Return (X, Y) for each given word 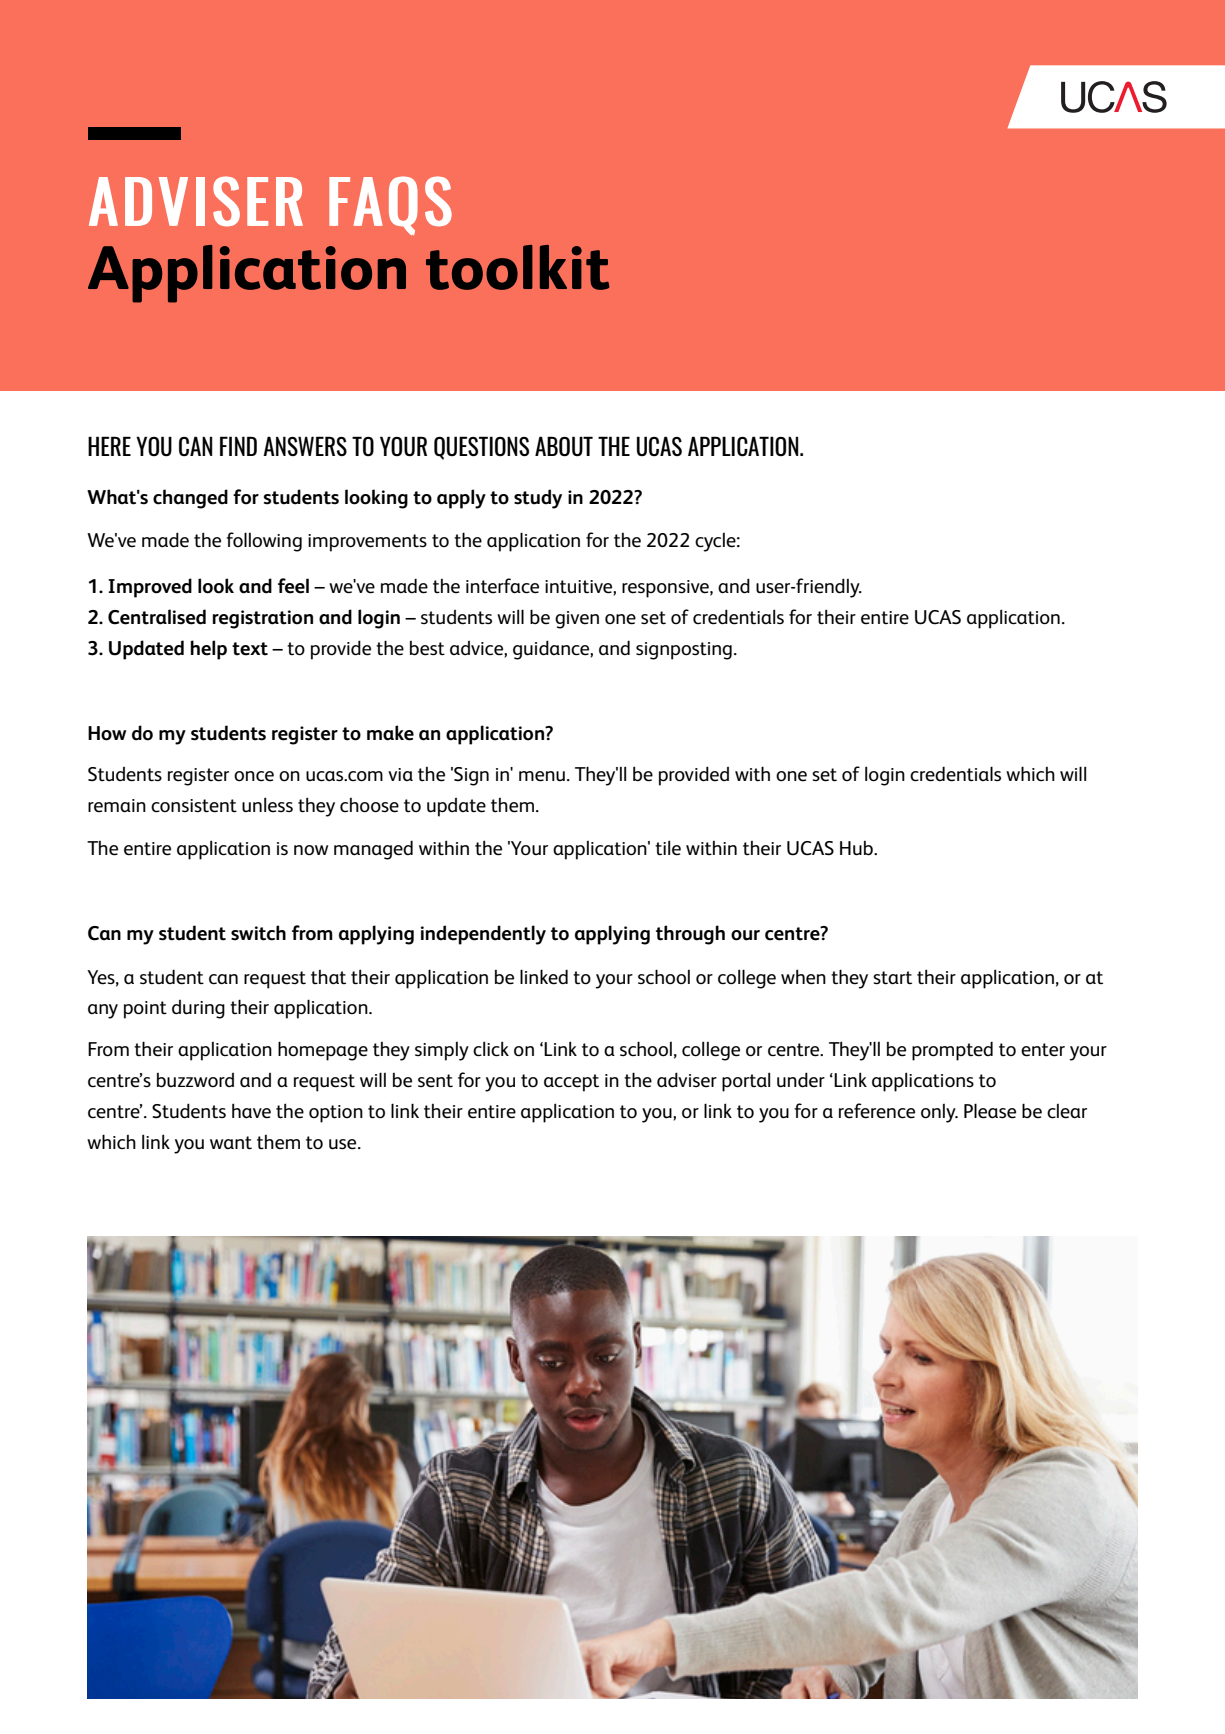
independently (483, 935)
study (538, 499)
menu (542, 776)
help (208, 650)
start (892, 978)
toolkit (518, 267)
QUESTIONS (481, 448)
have (251, 1111)
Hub (857, 848)
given (577, 620)
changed (190, 499)
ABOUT (564, 446)
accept (571, 1083)
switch (258, 933)
